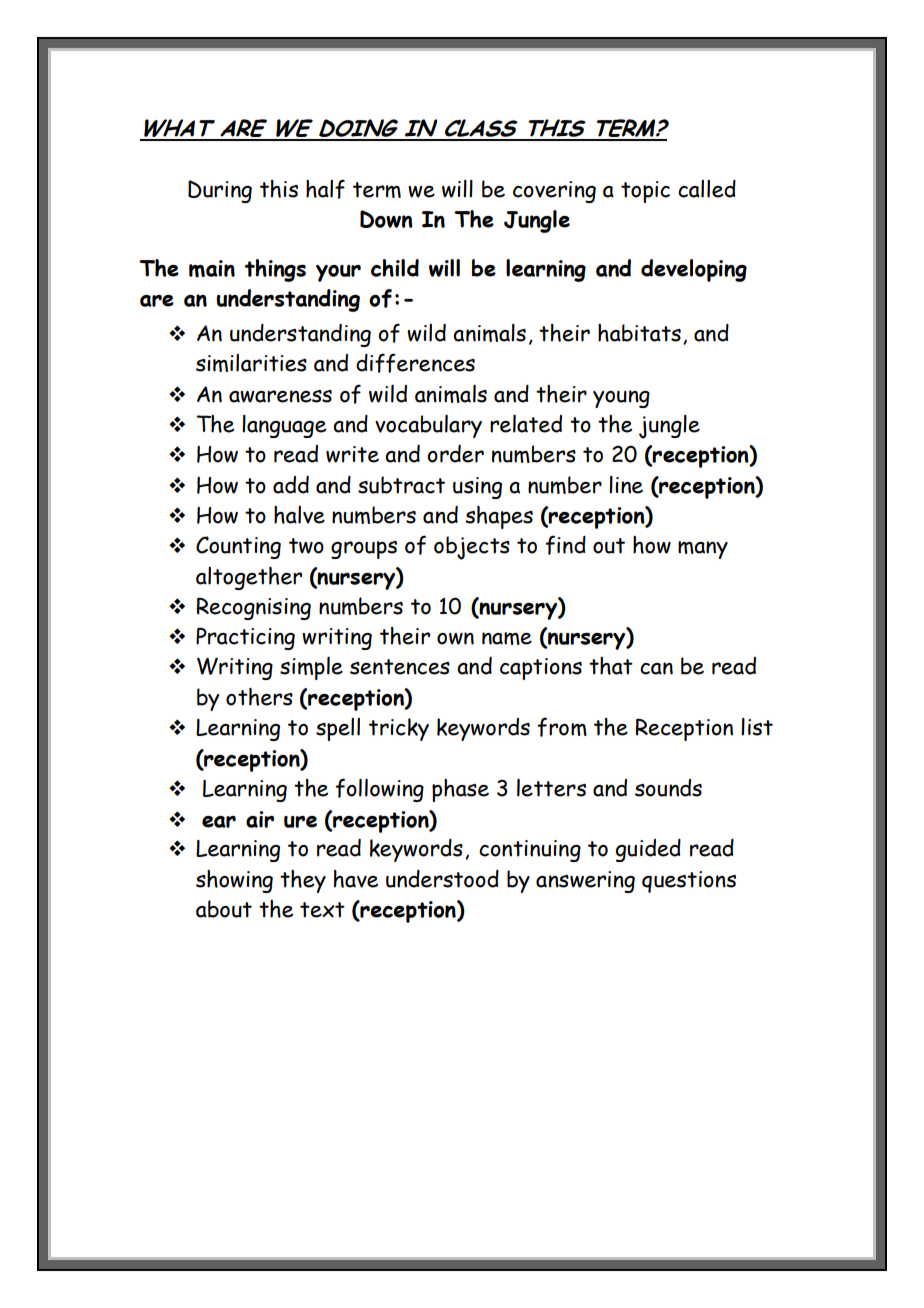 This image has width=924, height=1308. What do you see at coordinates (707, 189) in the image?
I see `called` at bounding box center [707, 189].
